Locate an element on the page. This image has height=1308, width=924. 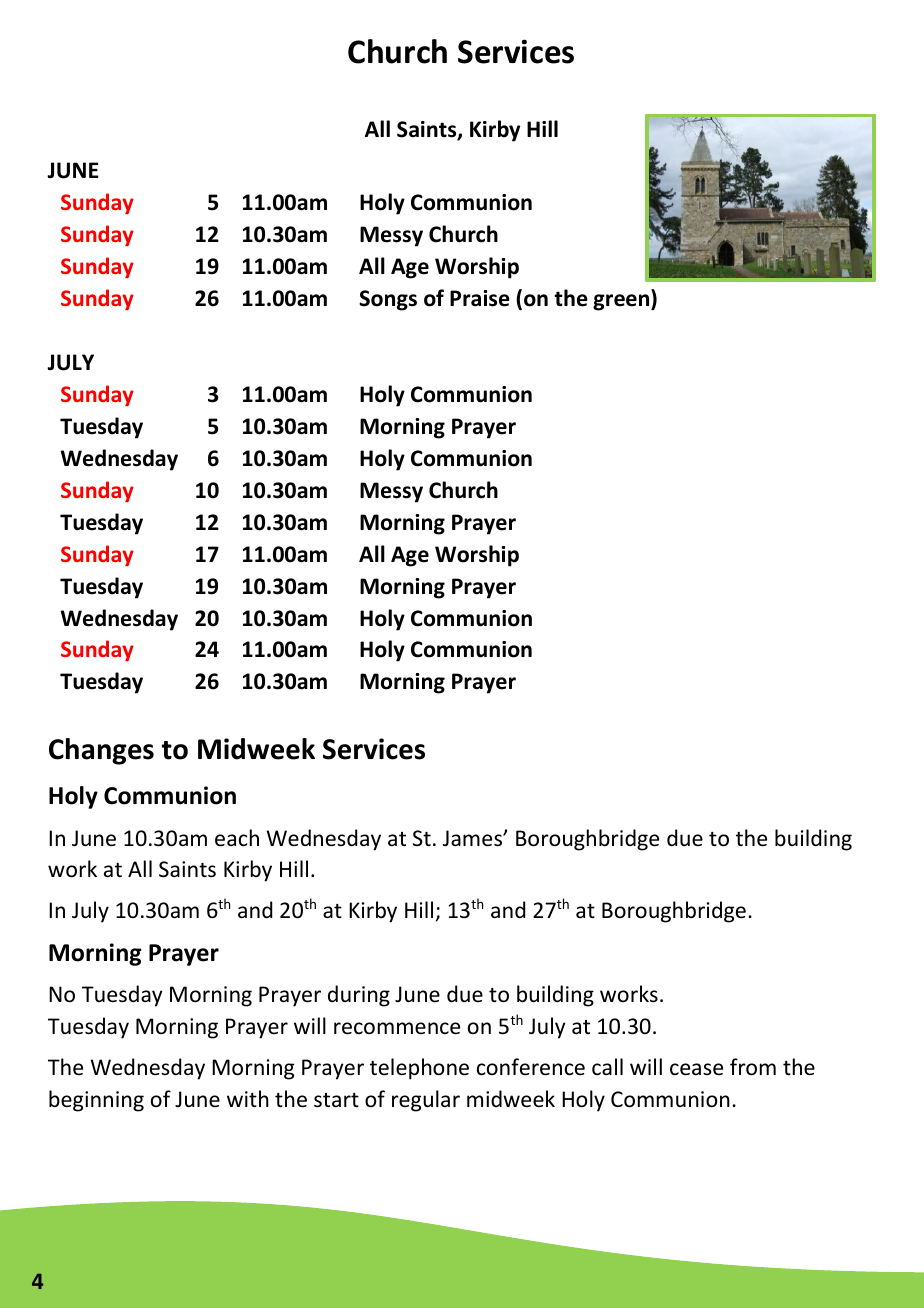
with is located at coordinates (248, 1098).
